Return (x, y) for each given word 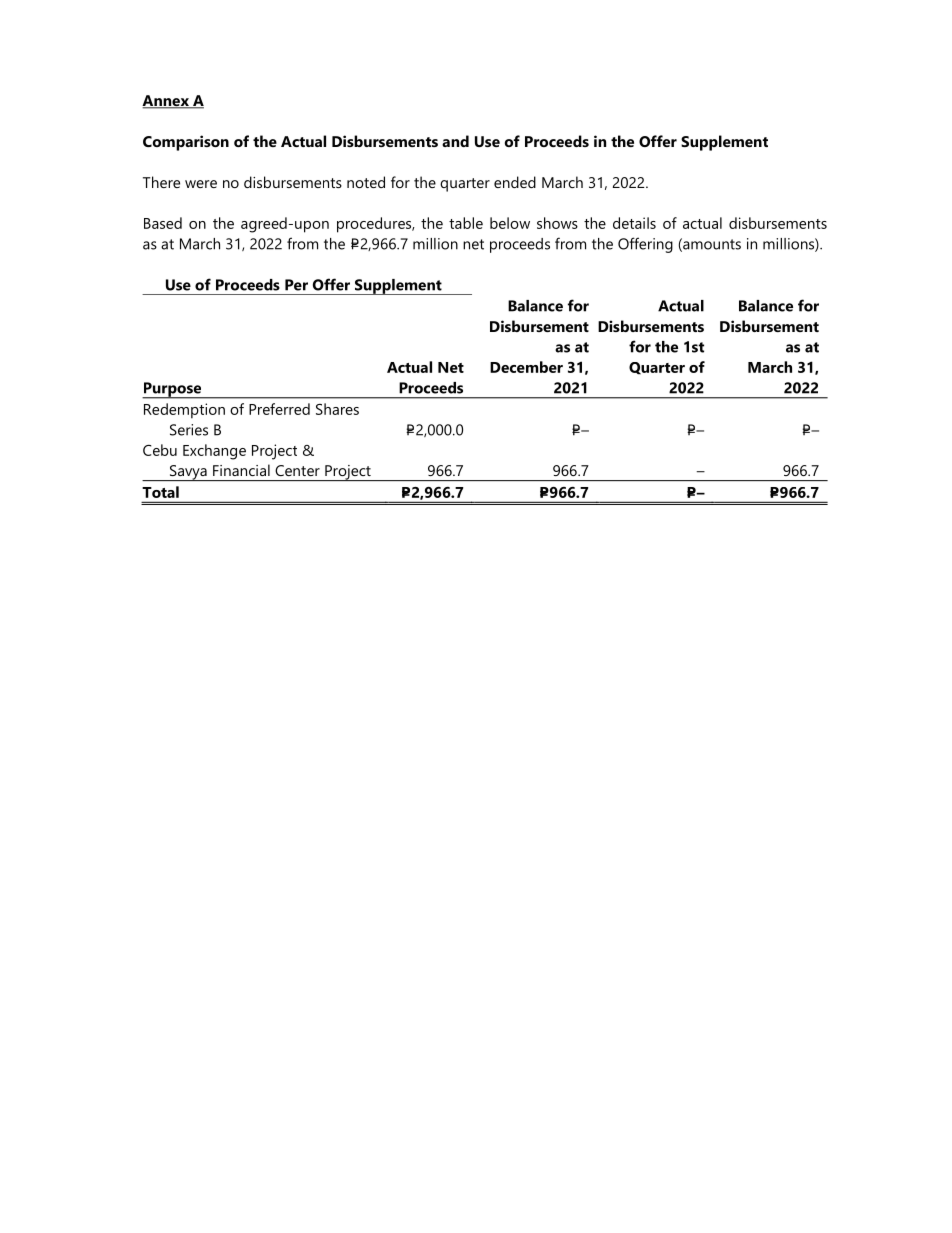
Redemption (184, 411)
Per (296, 285)
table (466, 223)
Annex (166, 102)
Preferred (279, 409)
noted (366, 182)
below (510, 223)
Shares (337, 409)
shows (557, 223)
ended (515, 182)
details (634, 223)
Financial (241, 470)
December (526, 367)
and (455, 141)
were (201, 184)
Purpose (173, 390)
